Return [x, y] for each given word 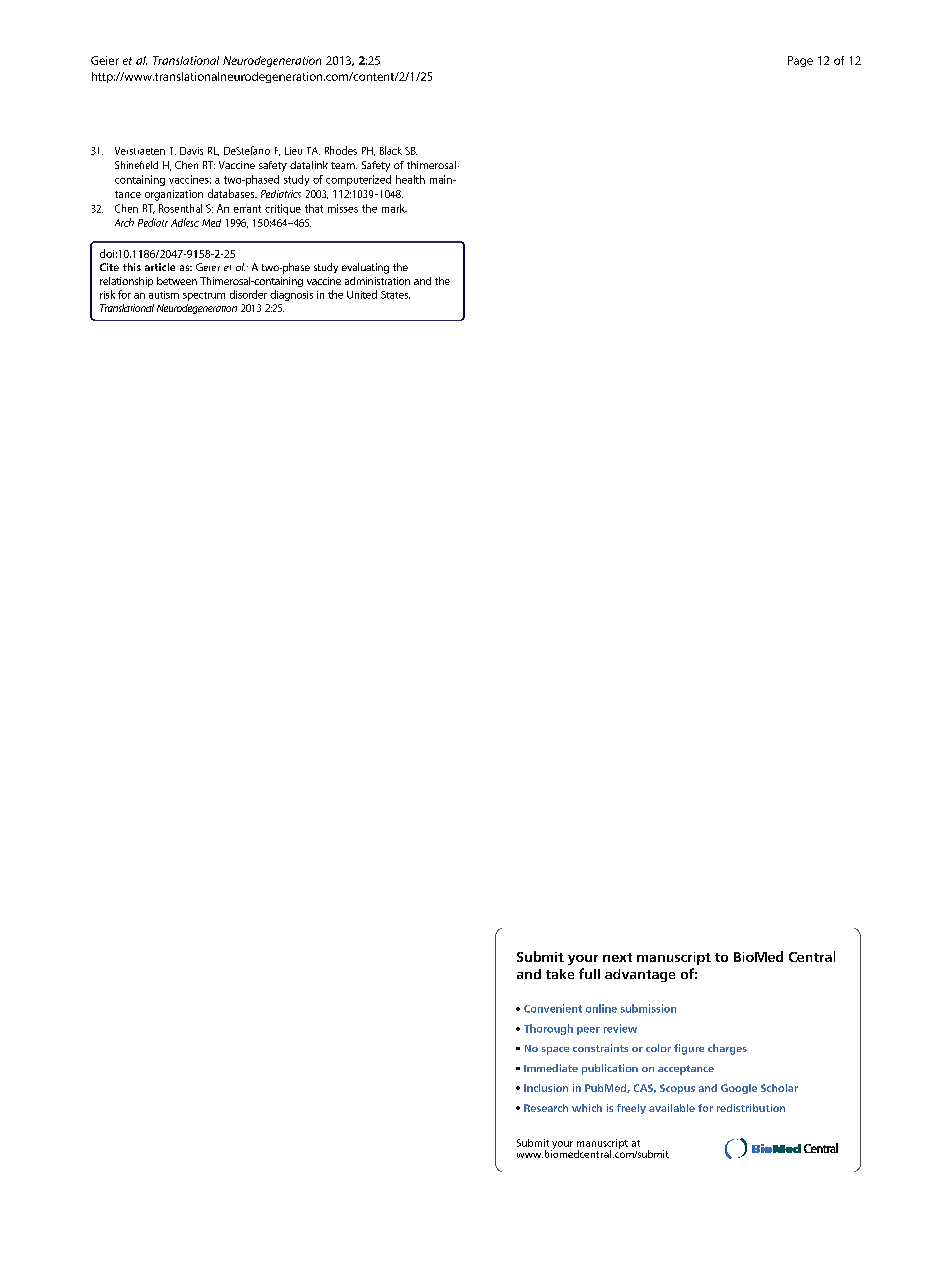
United [362, 294]
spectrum [204, 296]
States [395, 295]
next [617, 957]
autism [164, 295]
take [560, 974]
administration [377, 281]
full [589, 973]
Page [800, 61]
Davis [191, 151]
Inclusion [546, 1088]
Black [391, 150]
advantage [640, 975]
